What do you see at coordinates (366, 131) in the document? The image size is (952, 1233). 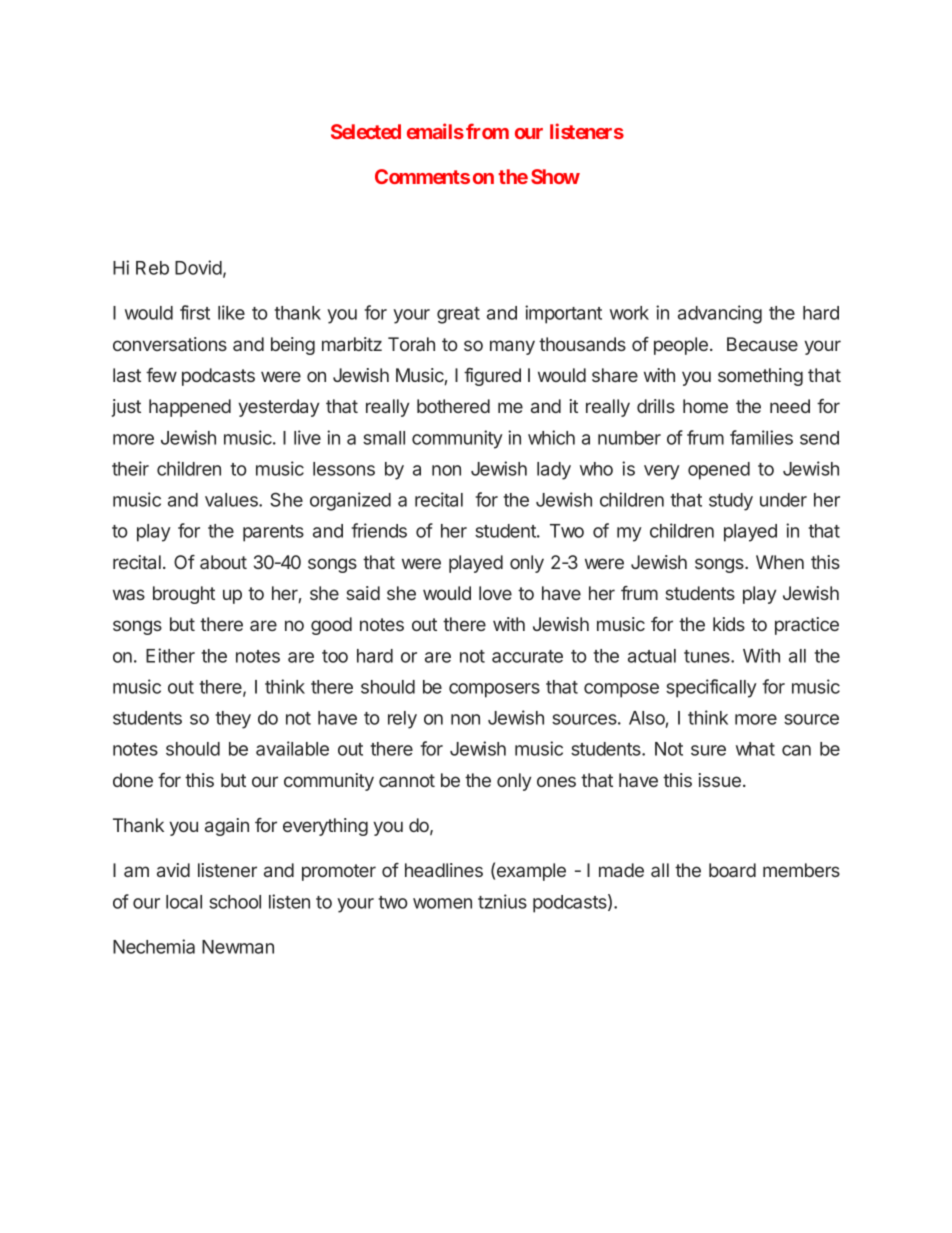 I see `Selected` at bounding box center [366, 131].
